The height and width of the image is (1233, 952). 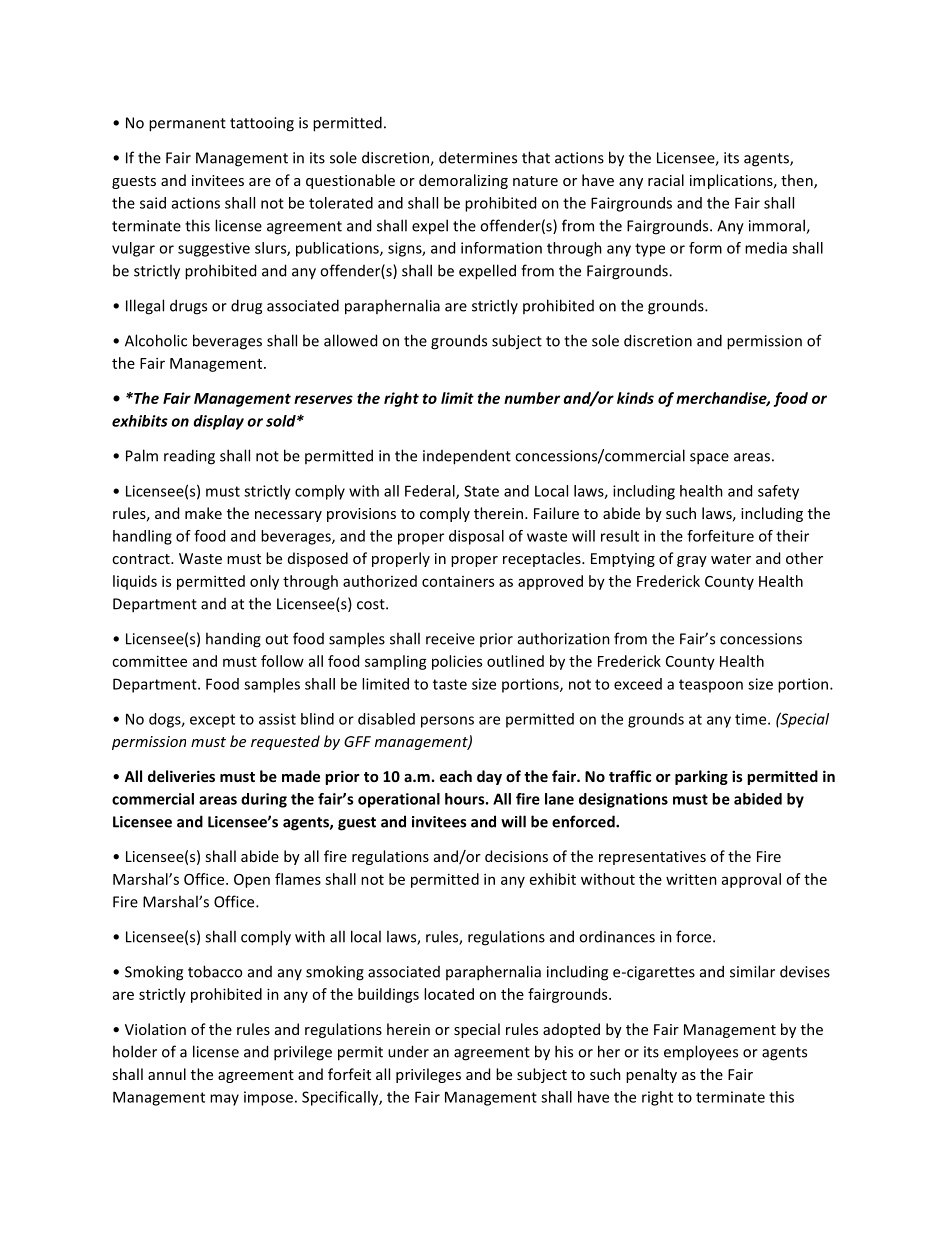 What do you see at coordinates (224, 1100) in the image?
I see `may` at bounding box center [224, 1100].
